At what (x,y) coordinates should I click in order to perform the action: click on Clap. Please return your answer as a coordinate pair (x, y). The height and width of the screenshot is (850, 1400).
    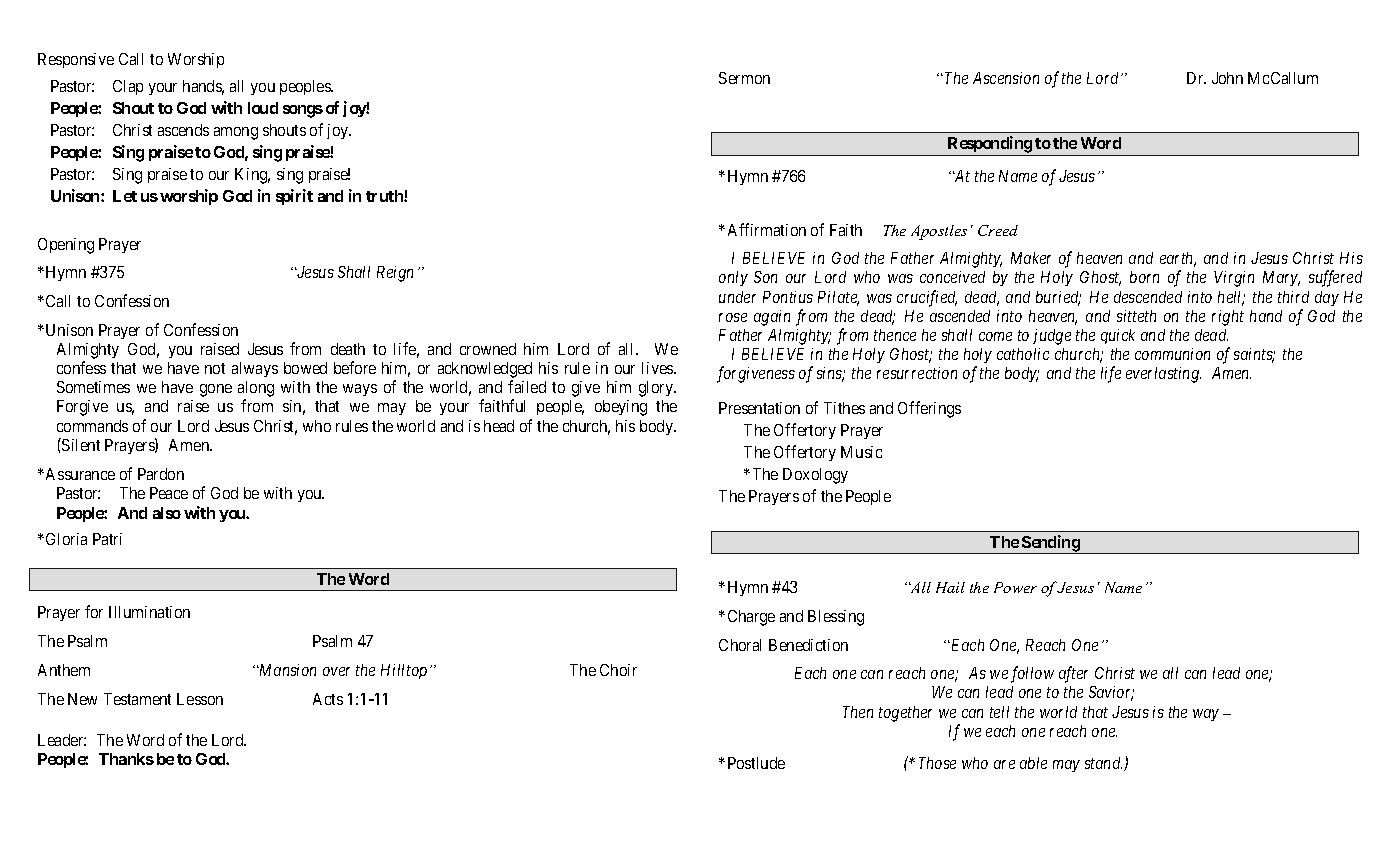
    Looking at the image, I should click on (128, 87).
